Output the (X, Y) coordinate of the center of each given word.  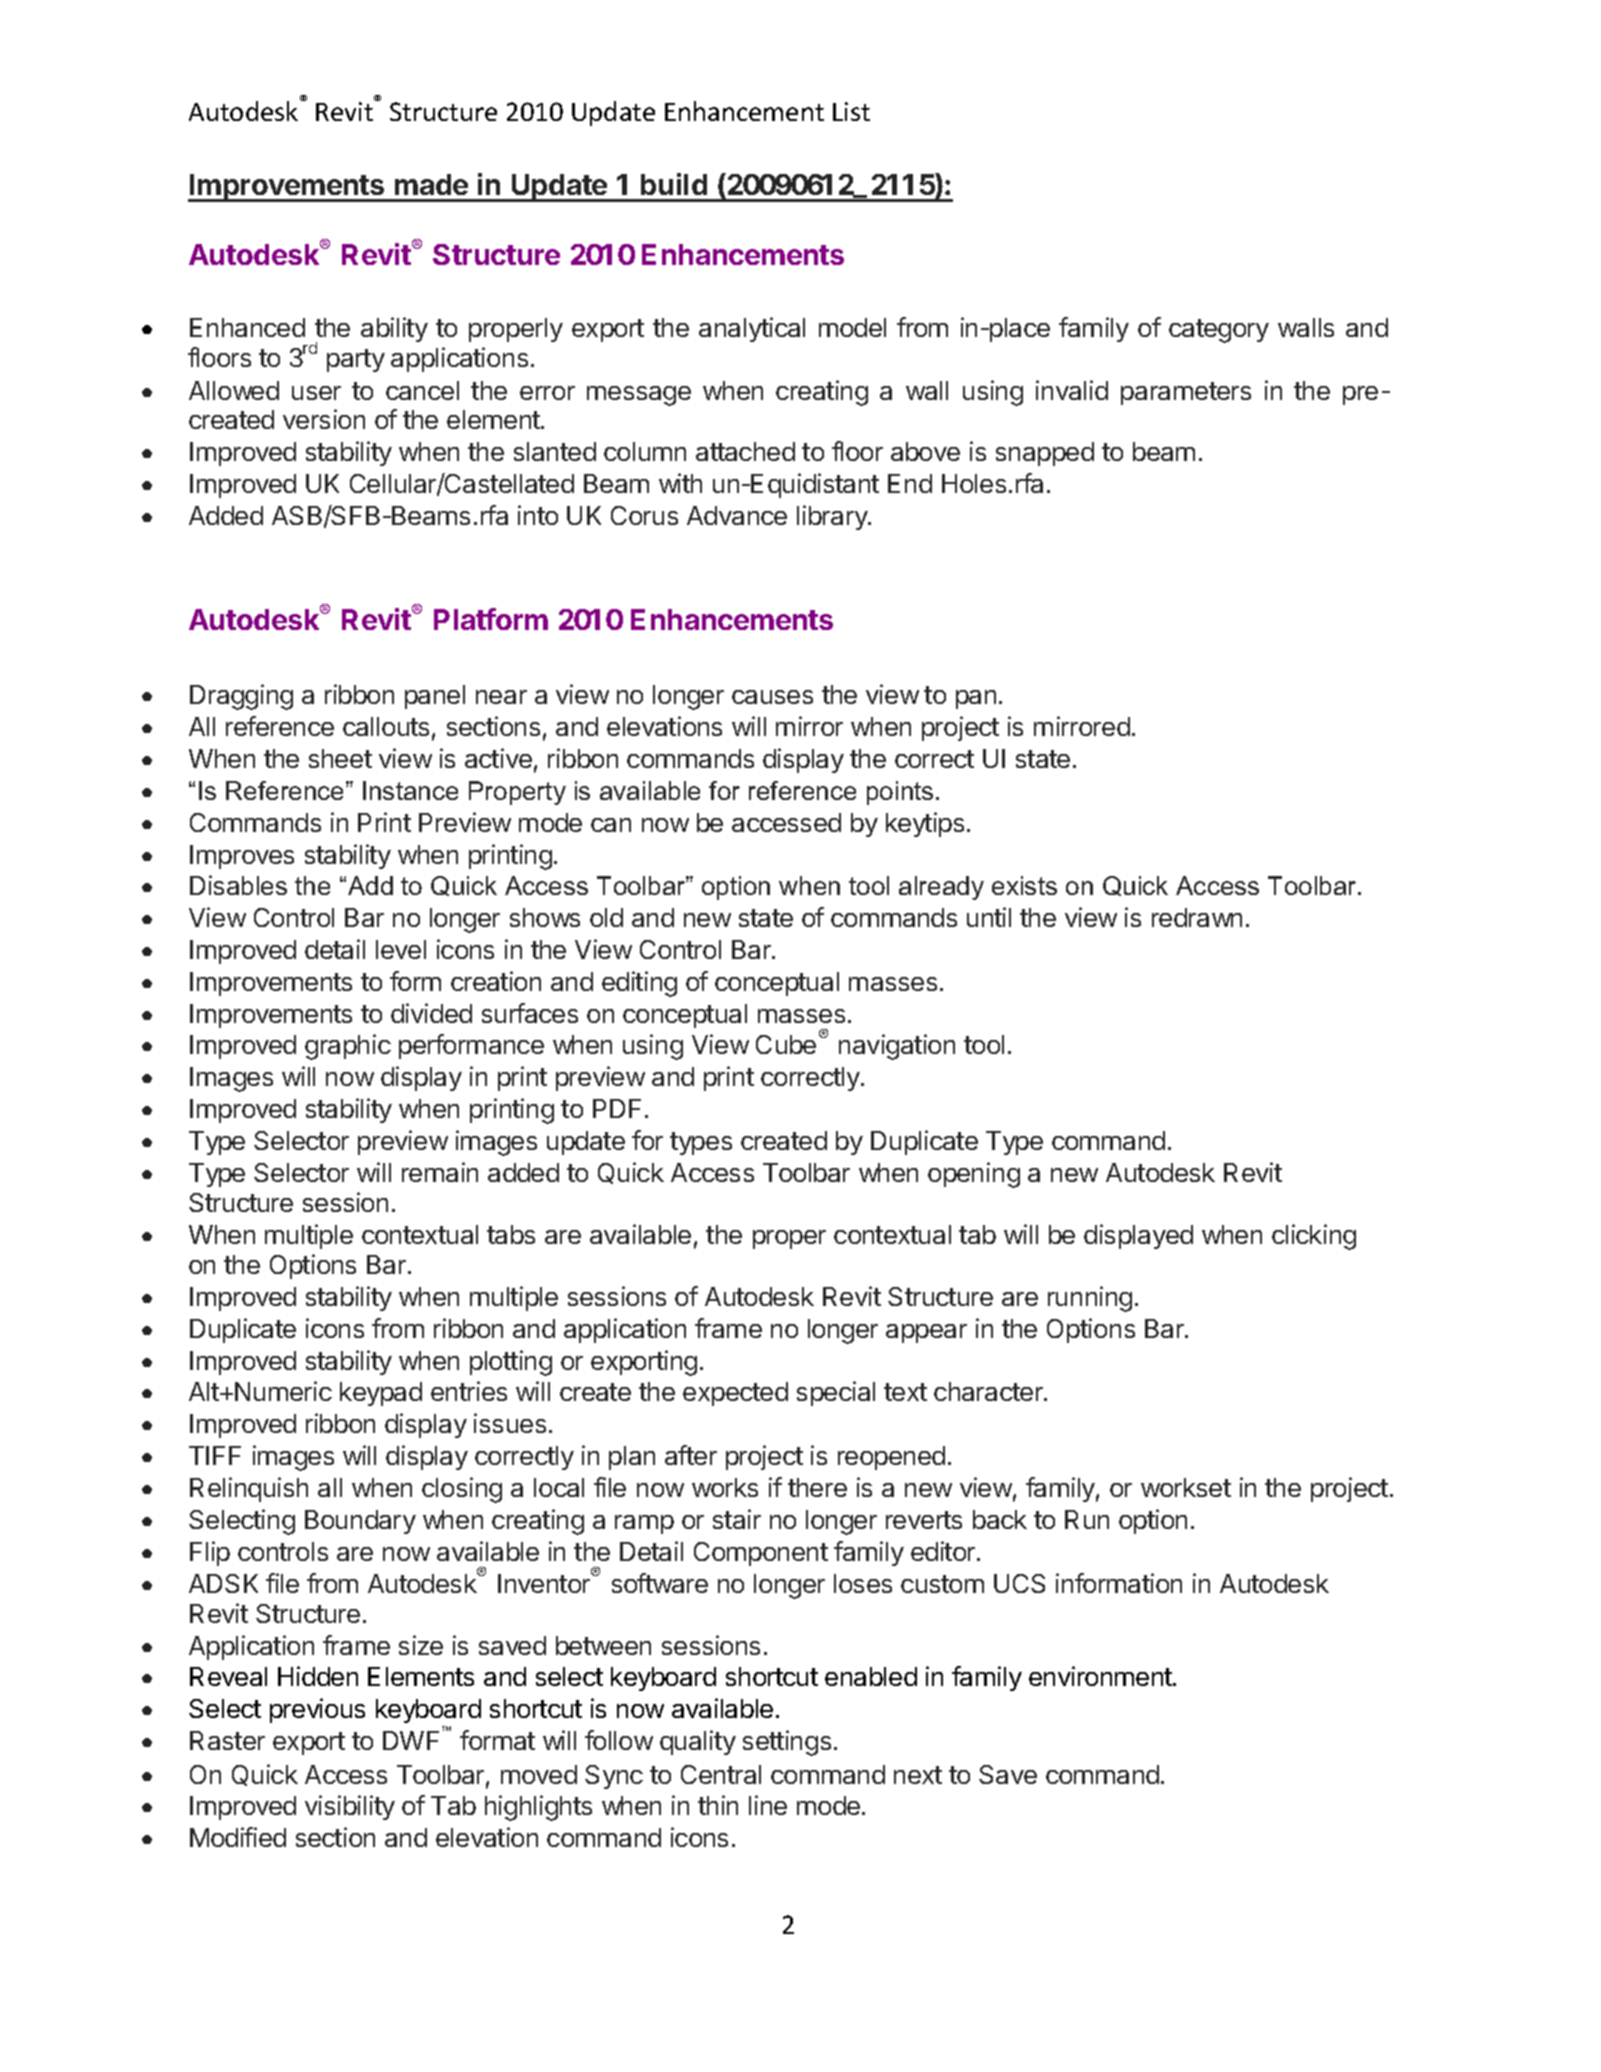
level (401, 949)
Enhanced (247, 327)
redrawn (1197, 917)
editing (639, 984)
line (768, 1805)
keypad (381, 1394)
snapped (1045, 454)
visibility (350, 1807)
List (851, 111)
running (1090, 1299)
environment (1101, 1676)
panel (435, 697)
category (1219, 331)
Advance (737, 515)
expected (735, 1394)
